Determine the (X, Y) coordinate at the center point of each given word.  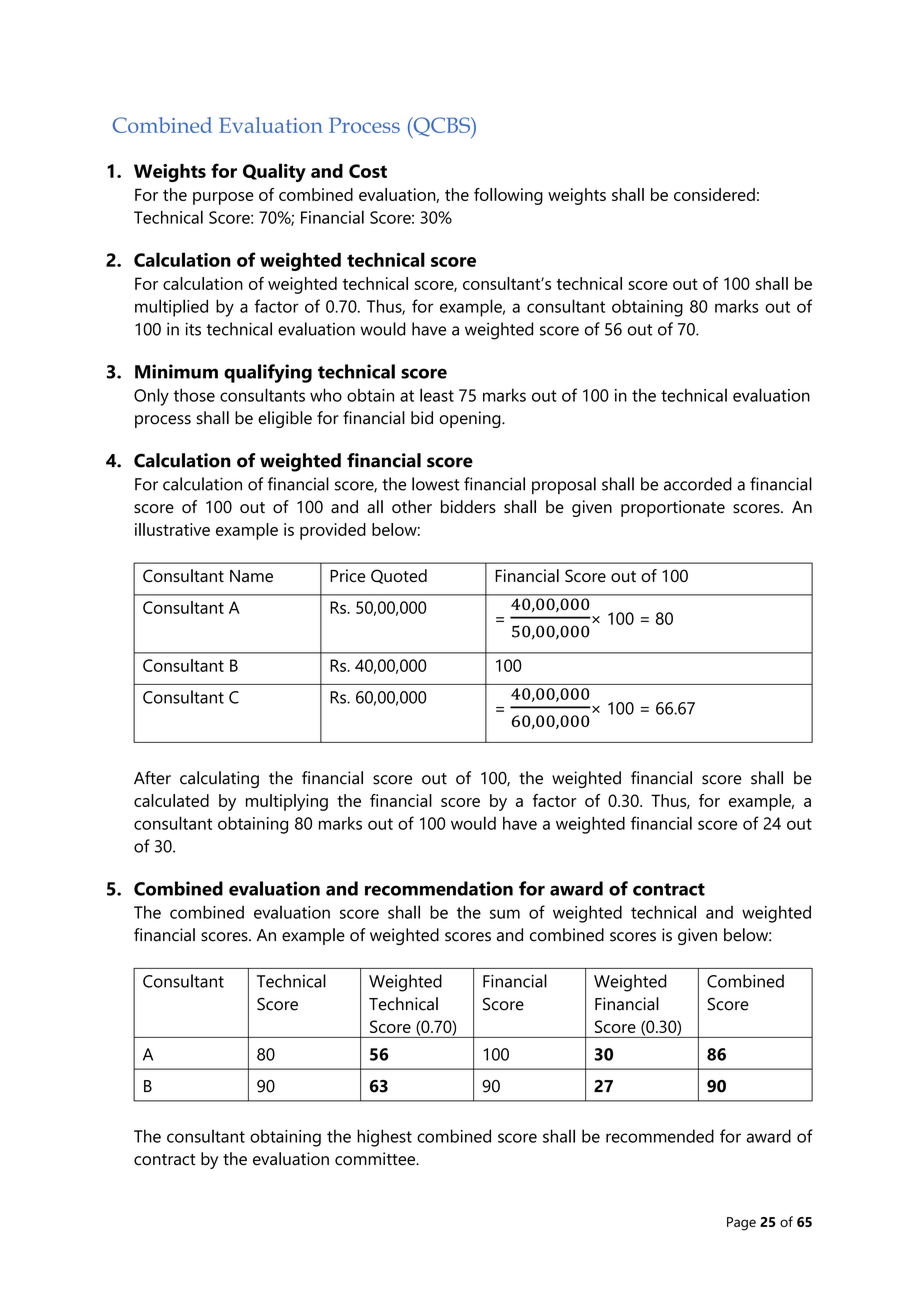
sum (505, 914)
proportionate (673, 508)
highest (384, 1138)
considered (714, 194)
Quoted (399, 576)
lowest (436, 484)
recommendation (439, 888)
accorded (698, 484)
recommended (660, 1136)
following (508, 196)
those (194, 395)
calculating (219, 779)
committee (376, 1159)
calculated (171, 800)
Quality (274, 172)
